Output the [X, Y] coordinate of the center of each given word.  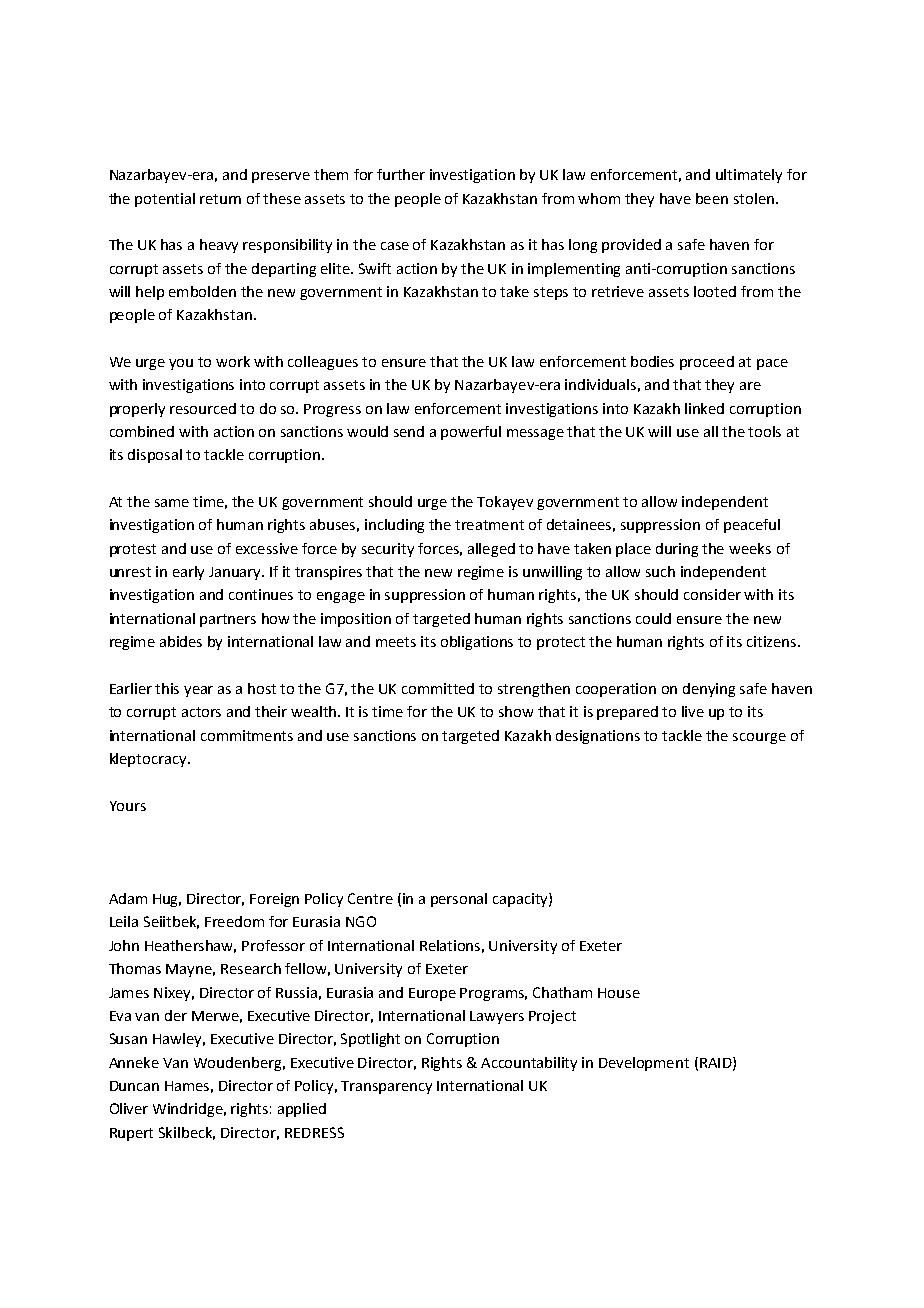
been [712, 198]
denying [709, 690]
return [220, 199]
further [401, 174]
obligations [477, 643]
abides [181, 641]
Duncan [134, 1086]
